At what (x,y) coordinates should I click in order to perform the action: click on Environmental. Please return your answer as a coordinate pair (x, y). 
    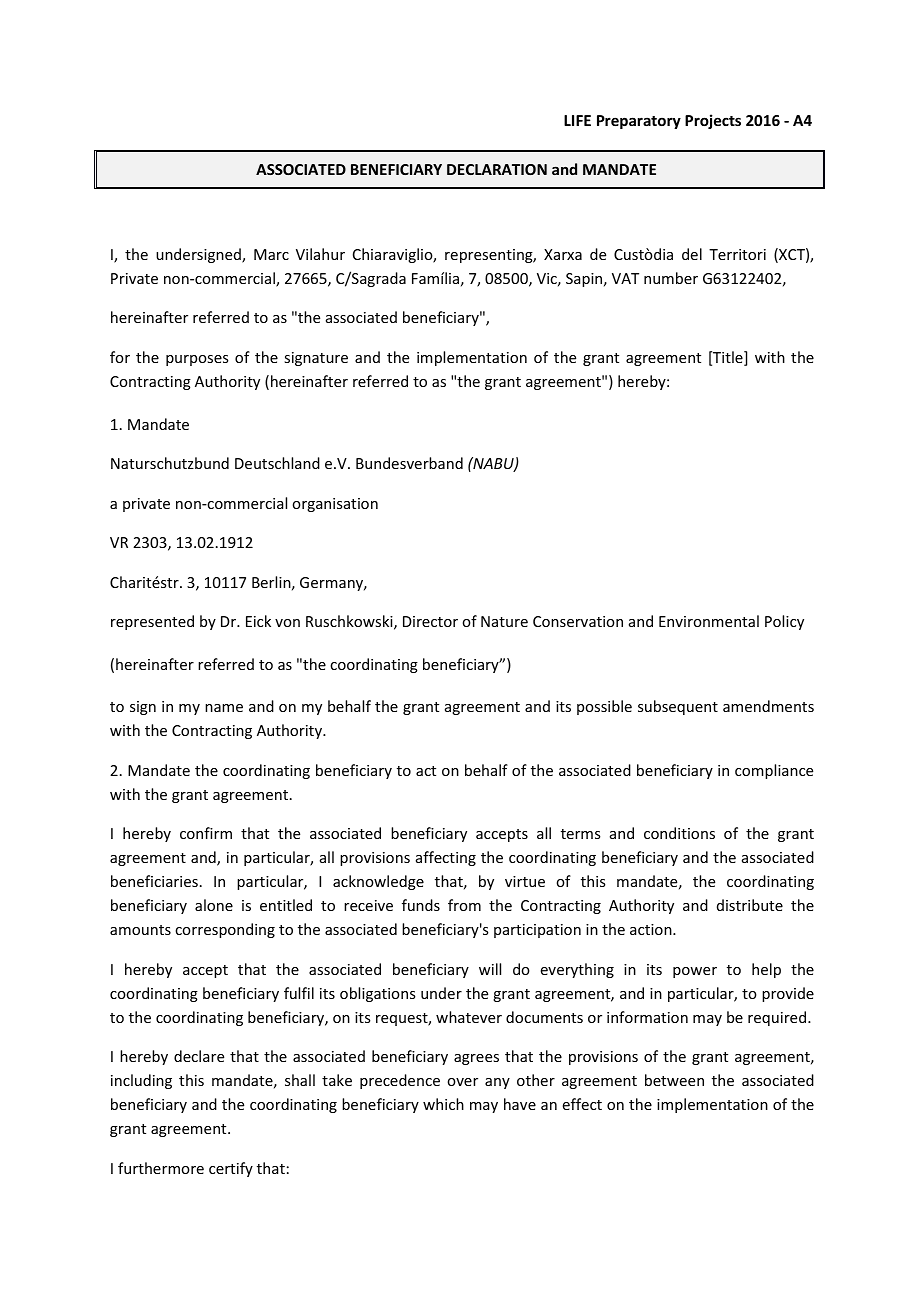
    Looking at the image, I should click on (709, 621).
